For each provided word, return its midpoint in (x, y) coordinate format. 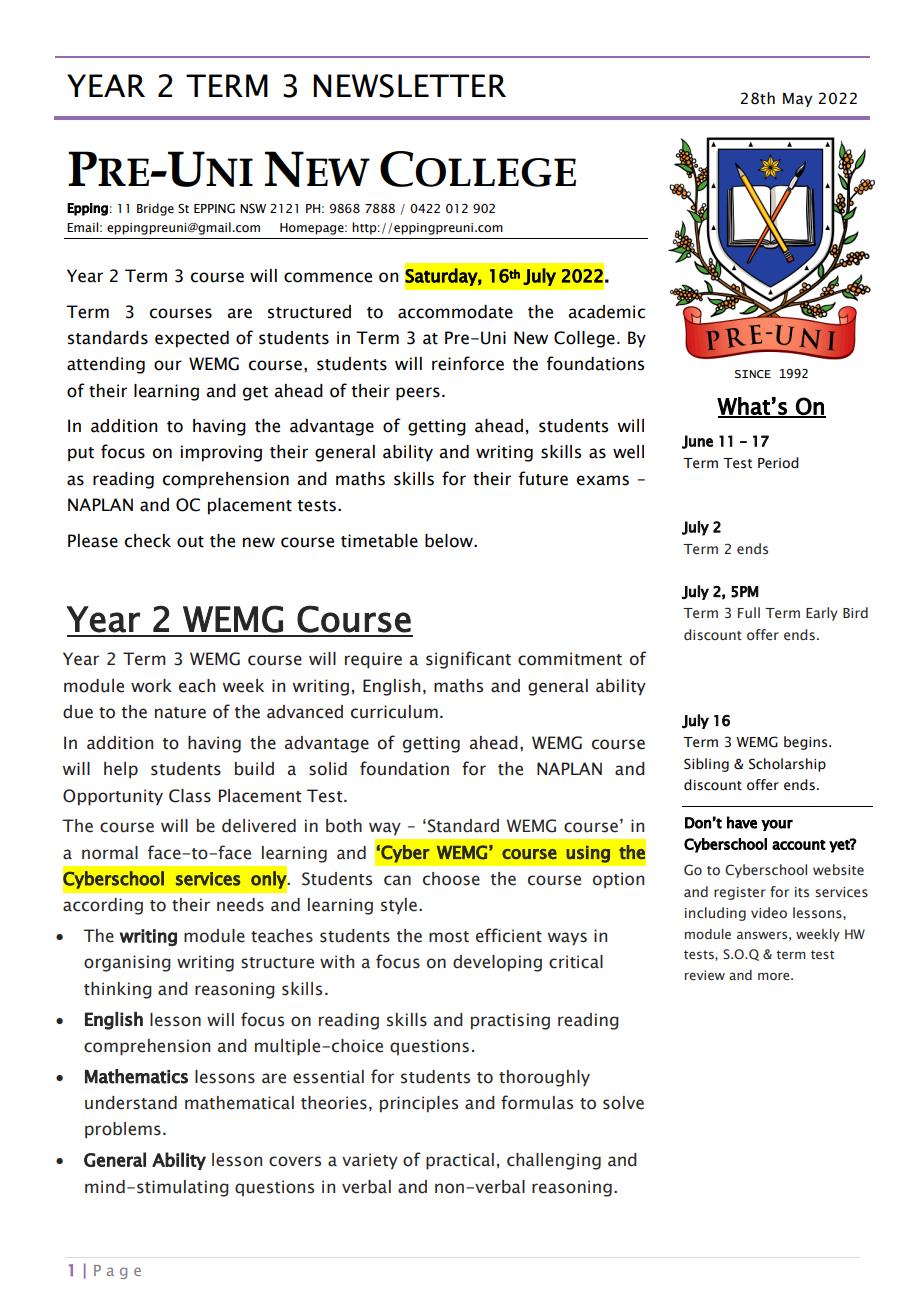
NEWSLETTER (409, 86)
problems (123, 1130)
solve (623, 1103)
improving (221, 453)
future (543, 478)
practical (460, 1161)
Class (190, 796)
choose (451, 879)
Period (778, 463)
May (797, 100)
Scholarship (787, 765)
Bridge (155, 209)
